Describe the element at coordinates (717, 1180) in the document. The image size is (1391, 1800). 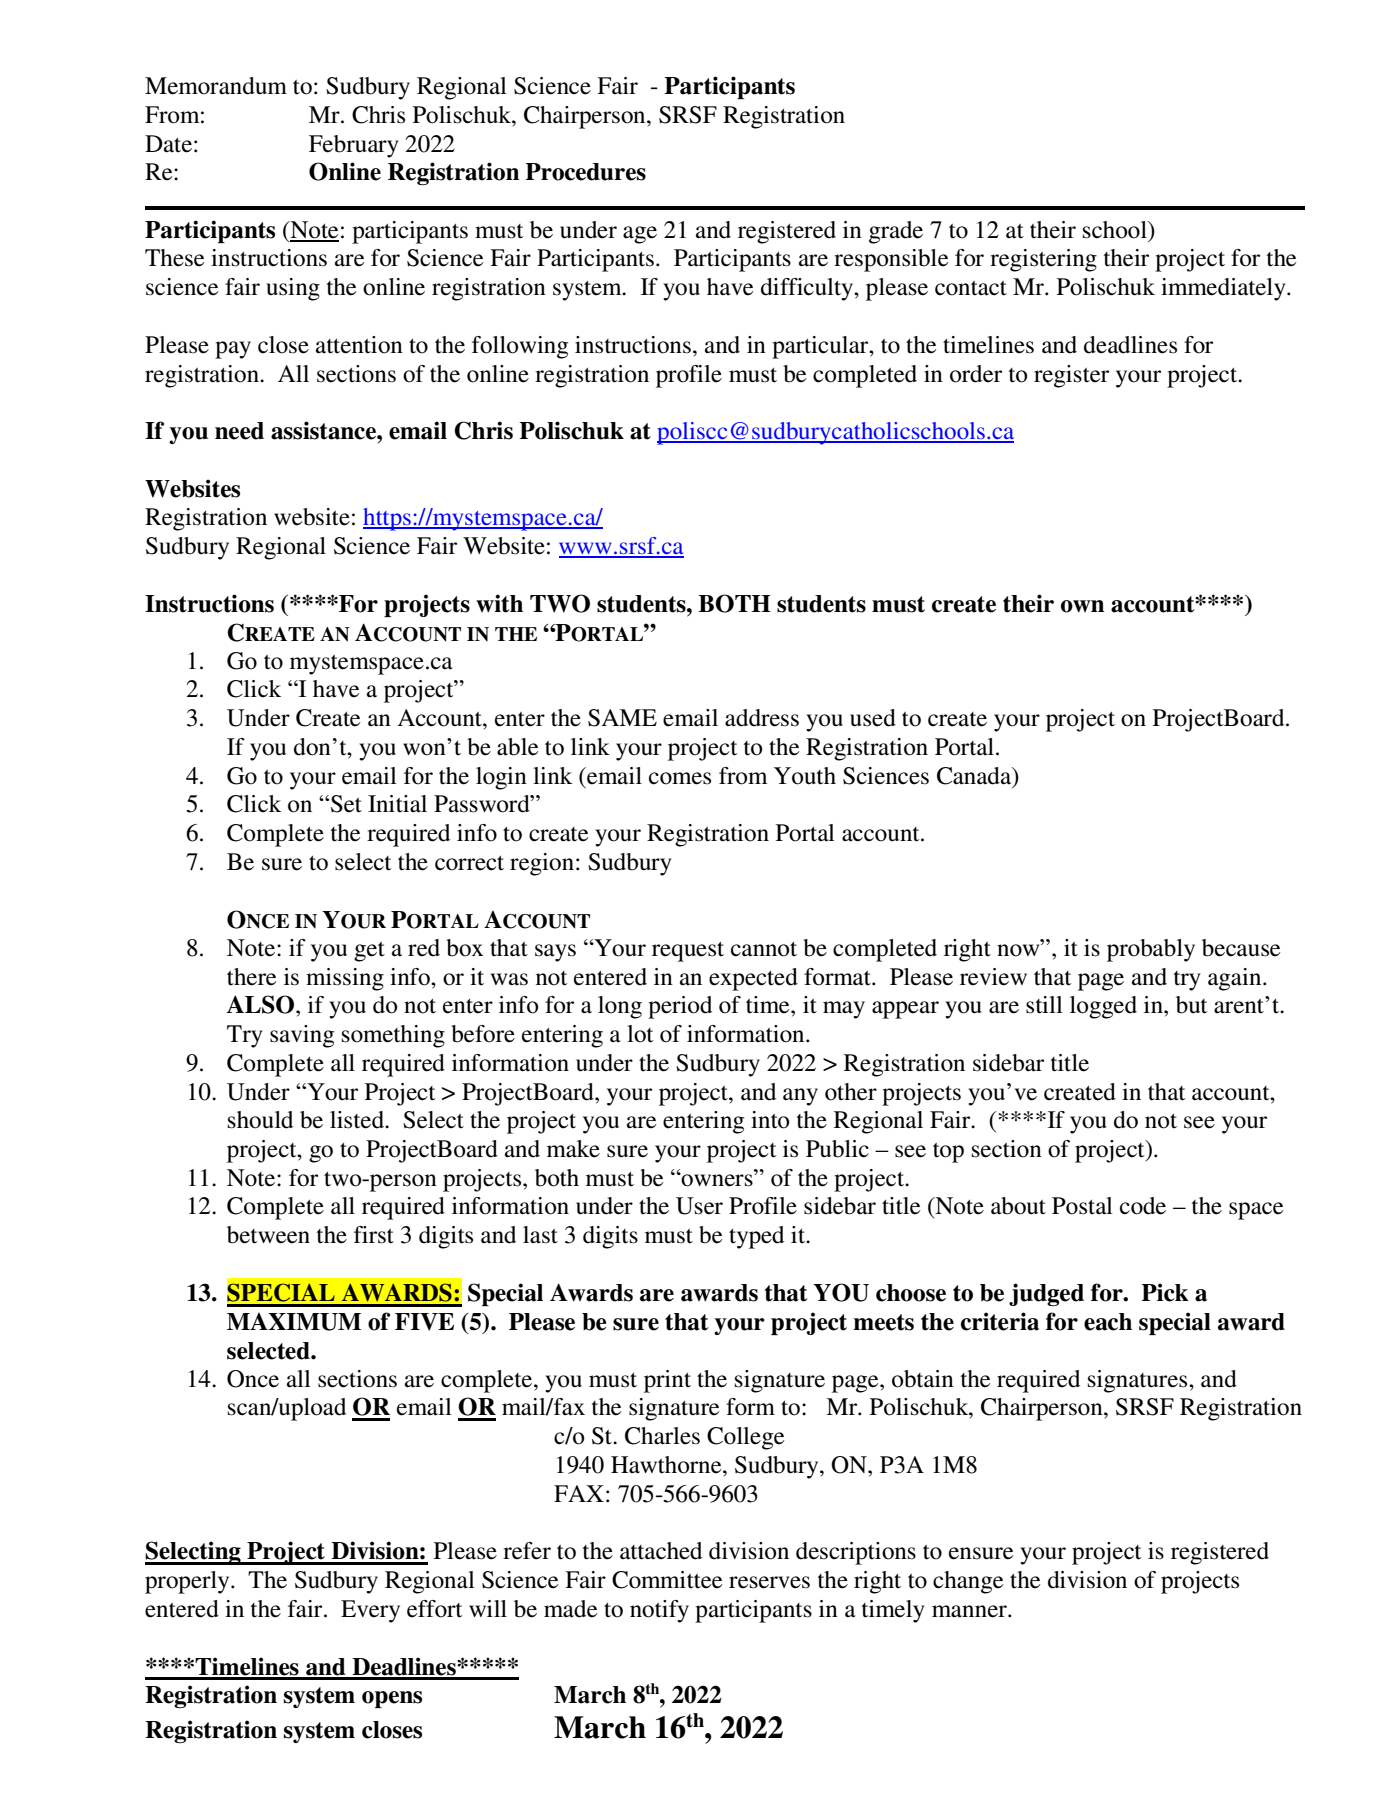
I see `owners` at that location.
